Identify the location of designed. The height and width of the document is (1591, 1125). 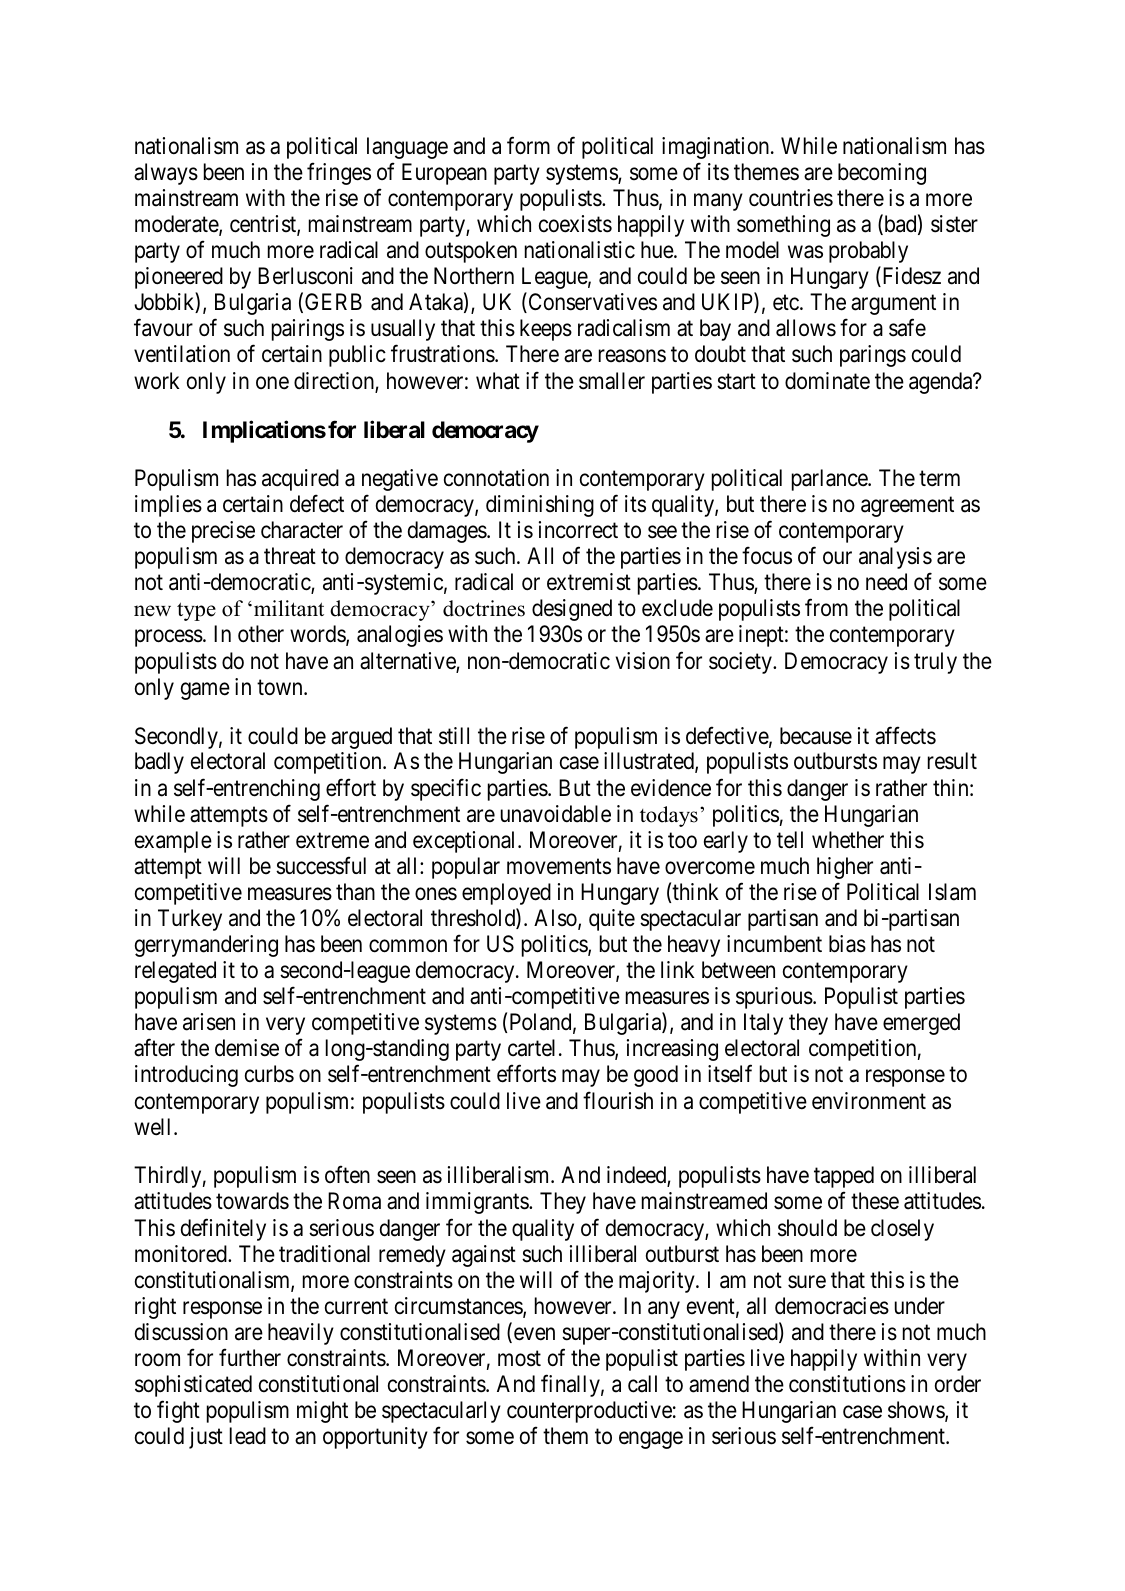
(572, 610).
